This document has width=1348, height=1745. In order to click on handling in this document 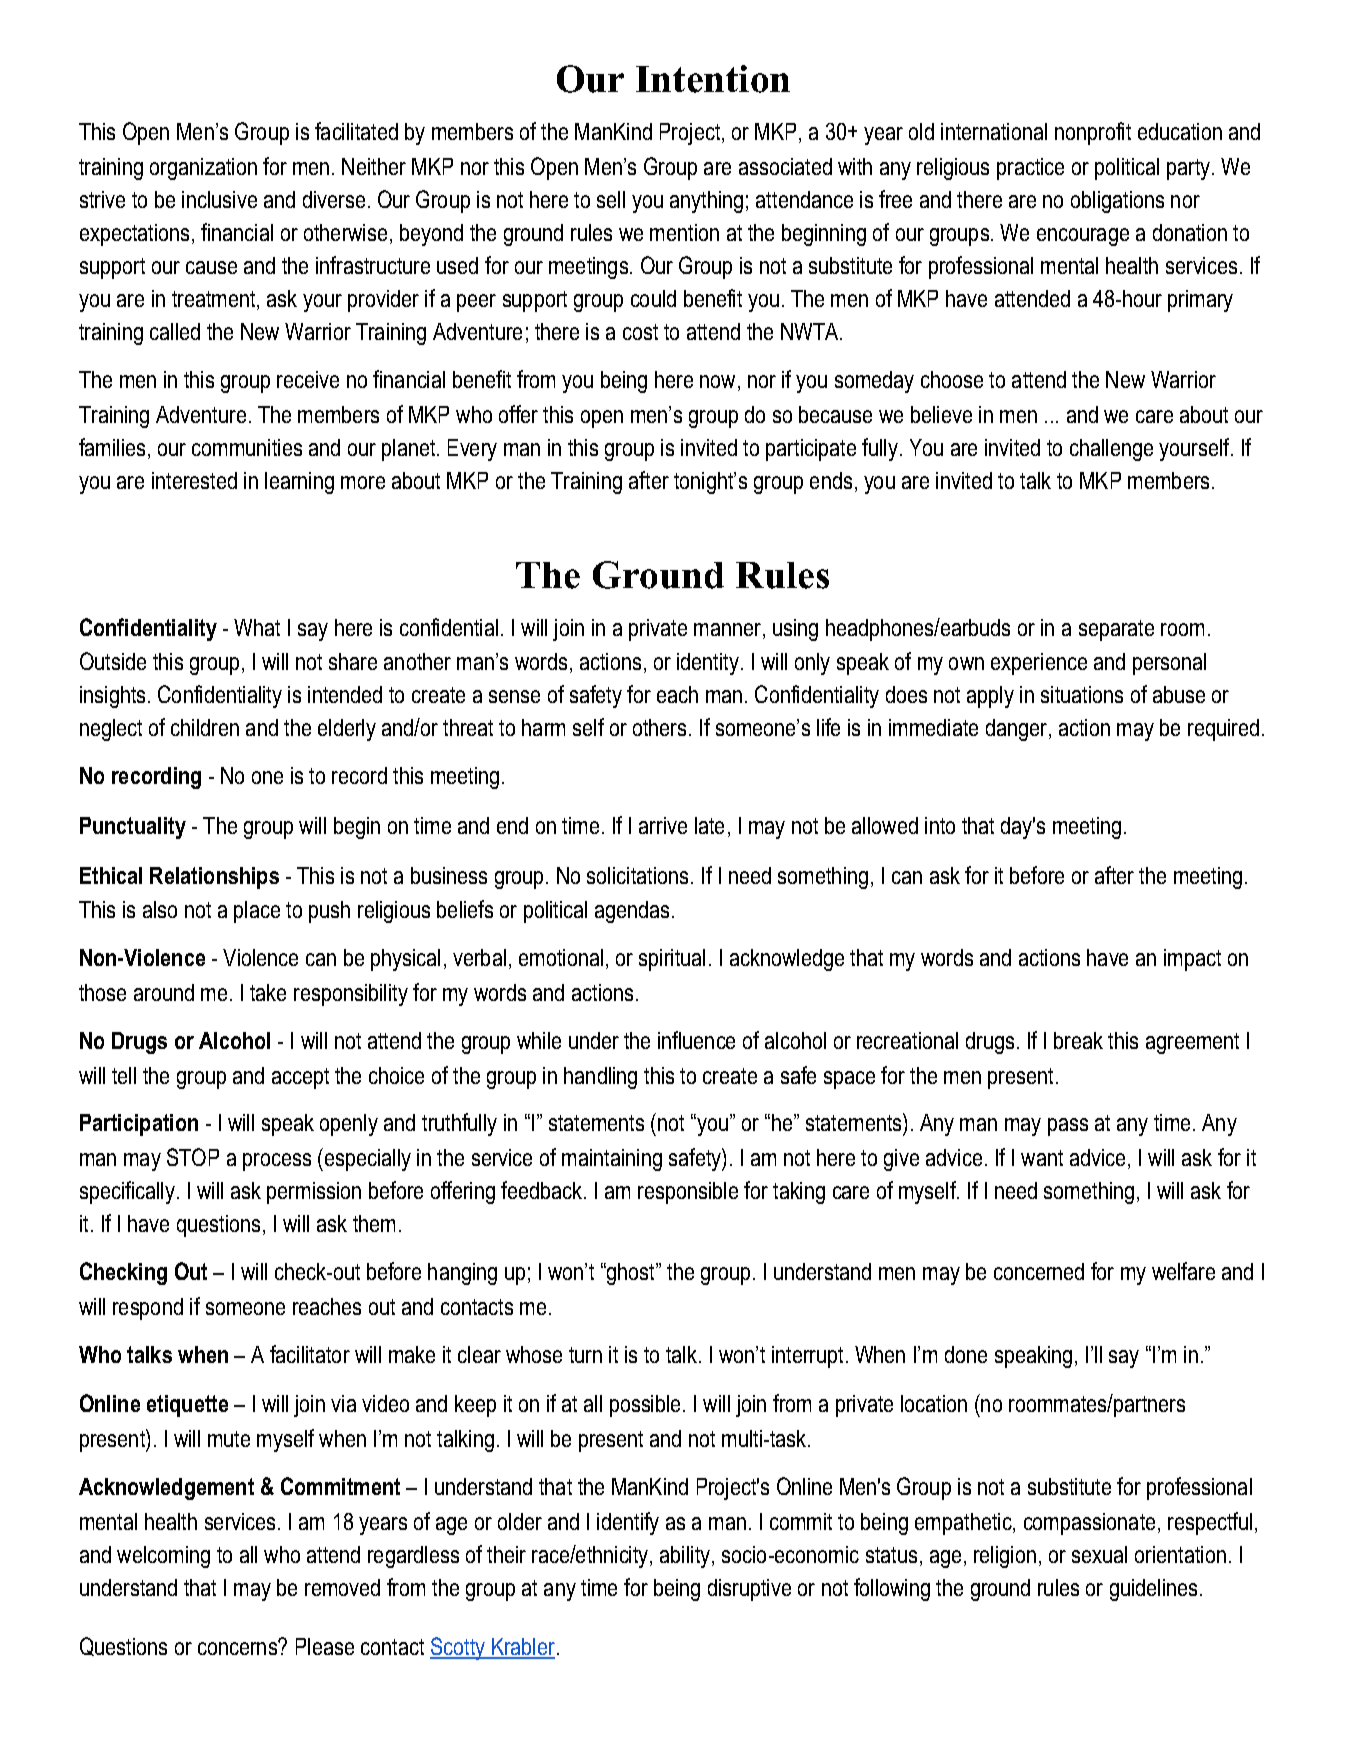, I will do `click(600, 1078)`.
